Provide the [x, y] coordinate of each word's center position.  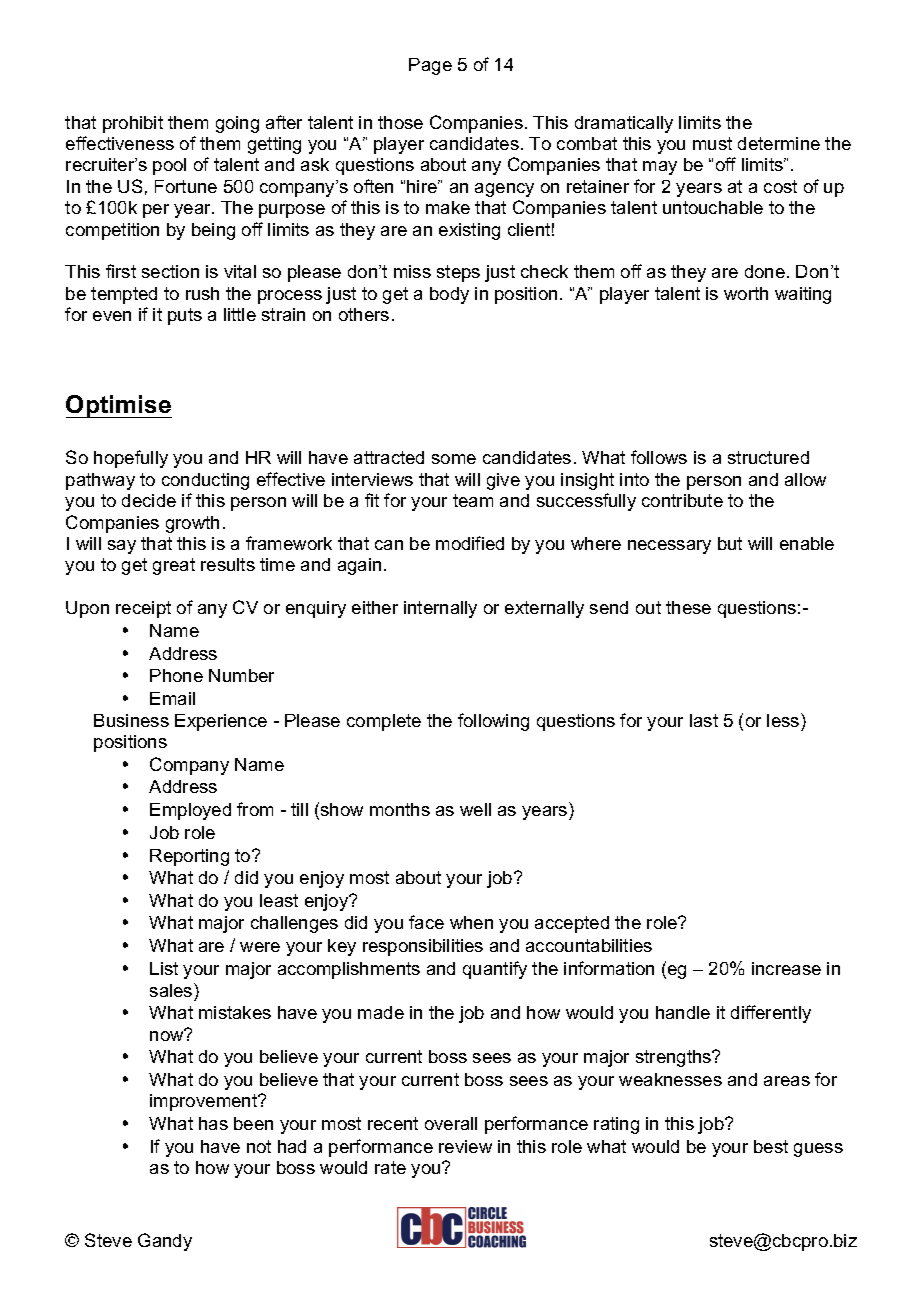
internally [440, 609]
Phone [176, 675]
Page [430, 66]
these [688, 607]
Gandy [165, 1242]
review [465, 1146]
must [712, 143]
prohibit [133, 124]
